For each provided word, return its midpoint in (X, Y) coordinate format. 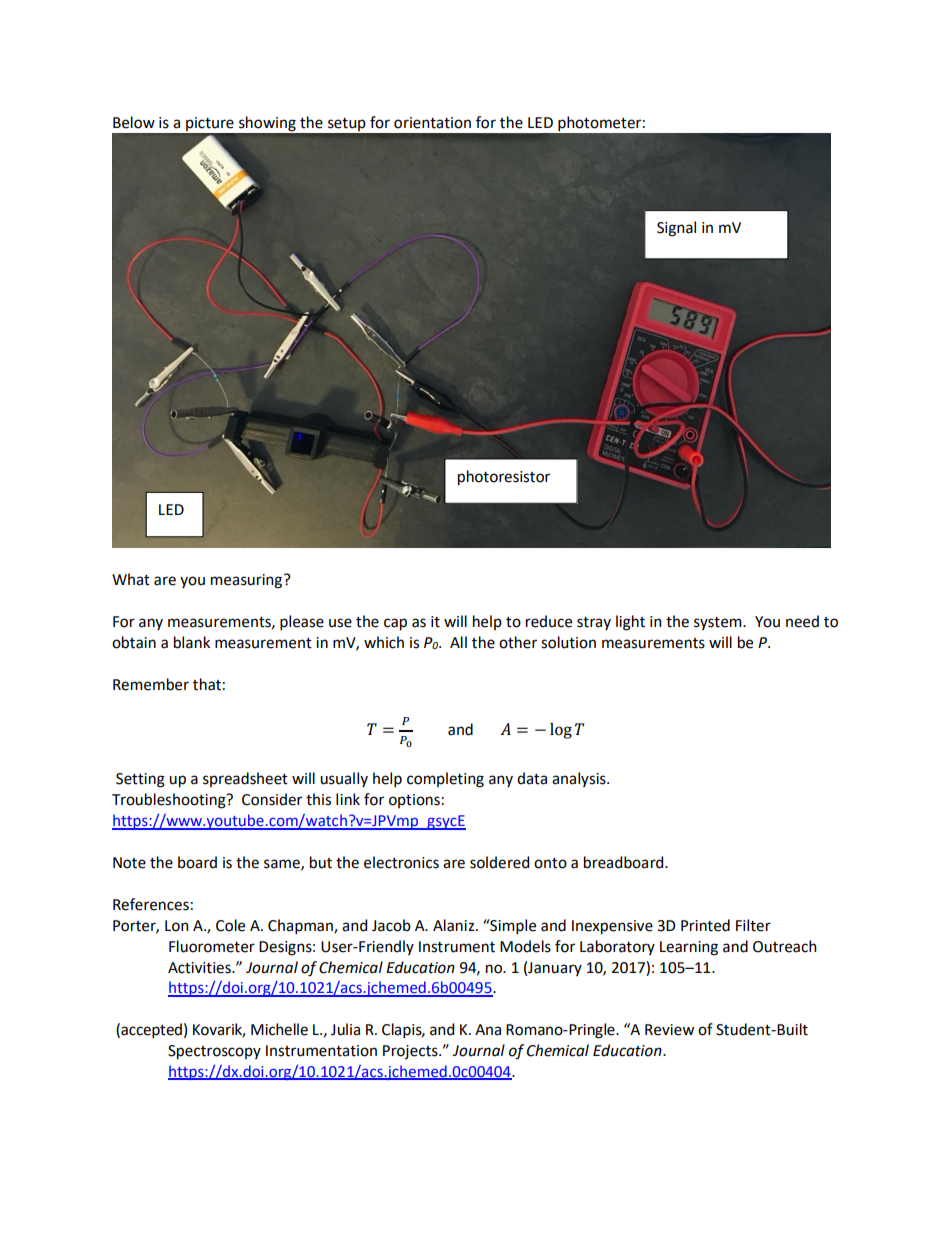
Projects (411, 1052)
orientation (432, 123)
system (719, 623)
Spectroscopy (214, 1052)
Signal (676, 229)
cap (395, 624)
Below (134, 122)
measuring (248, 581)
